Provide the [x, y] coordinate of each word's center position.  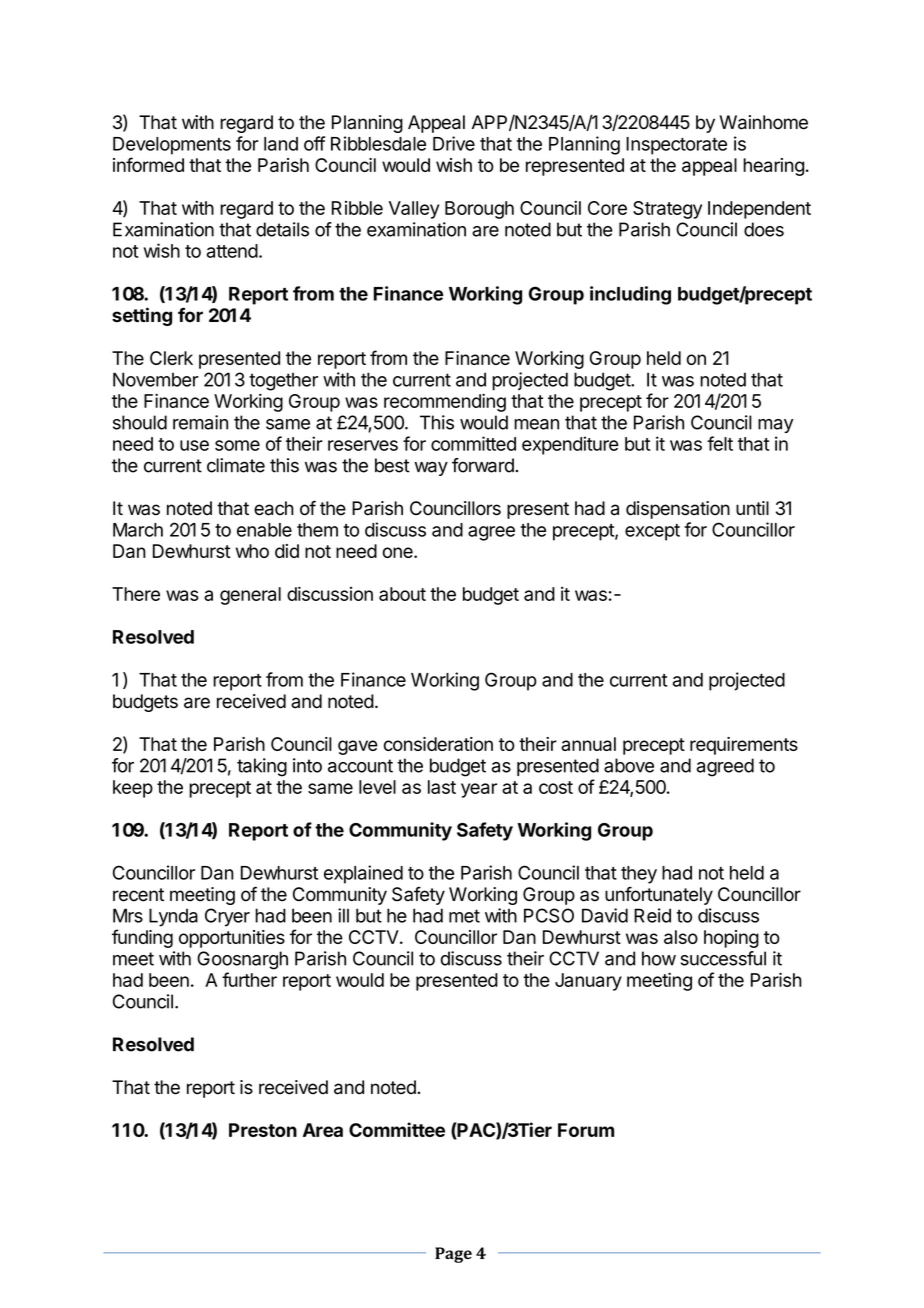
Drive [454, 143]
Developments [172, 146]
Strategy [667, 210]
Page [453, 1255]
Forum [586, 1130]
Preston [263, 1130]
